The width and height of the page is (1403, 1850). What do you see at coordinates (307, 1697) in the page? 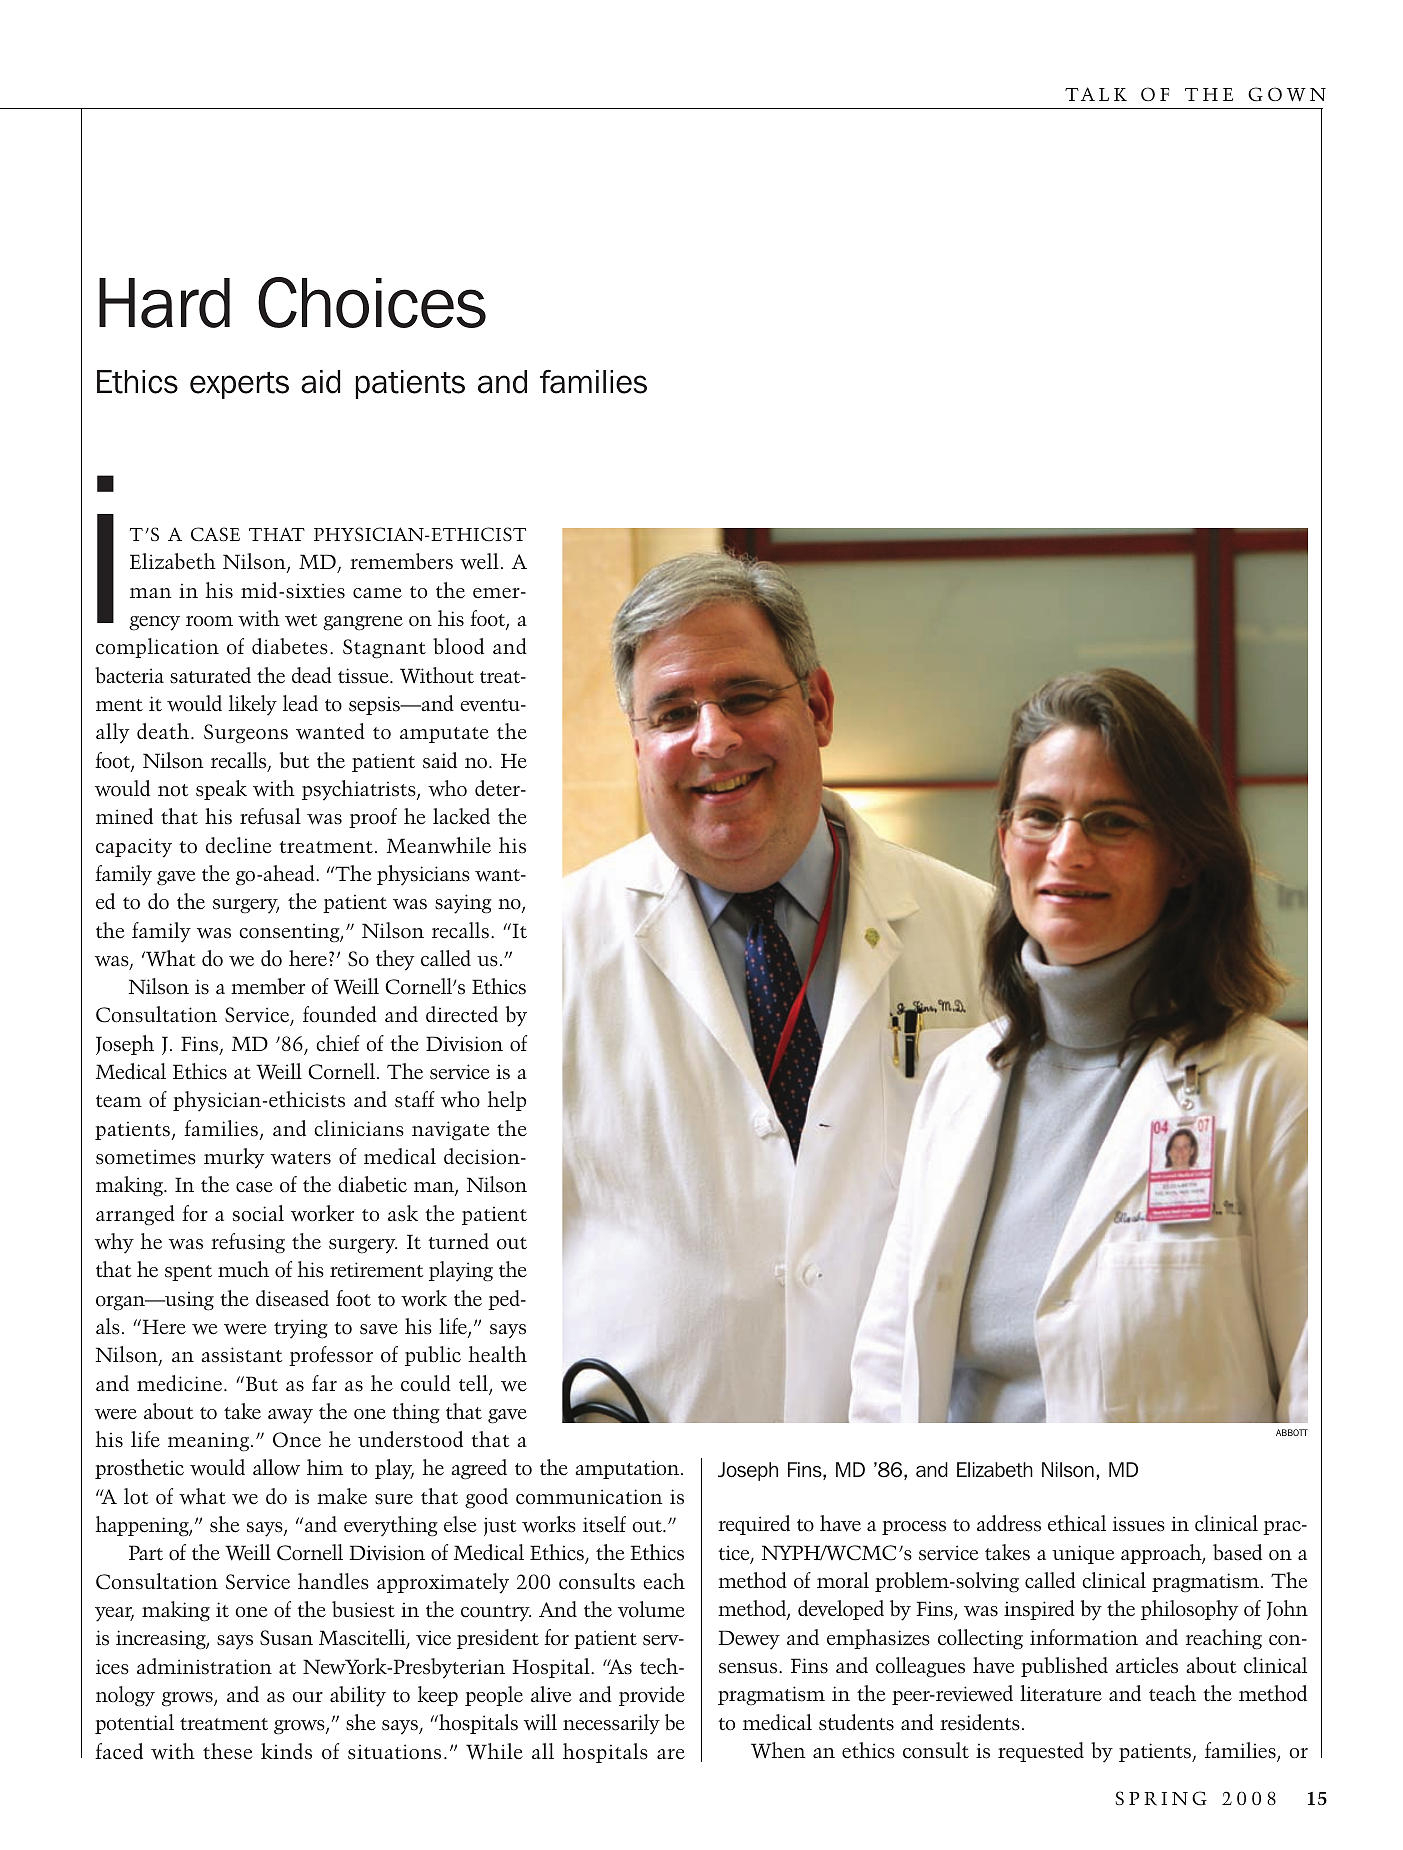
I see `our` at bounding box center [307, 1697].
